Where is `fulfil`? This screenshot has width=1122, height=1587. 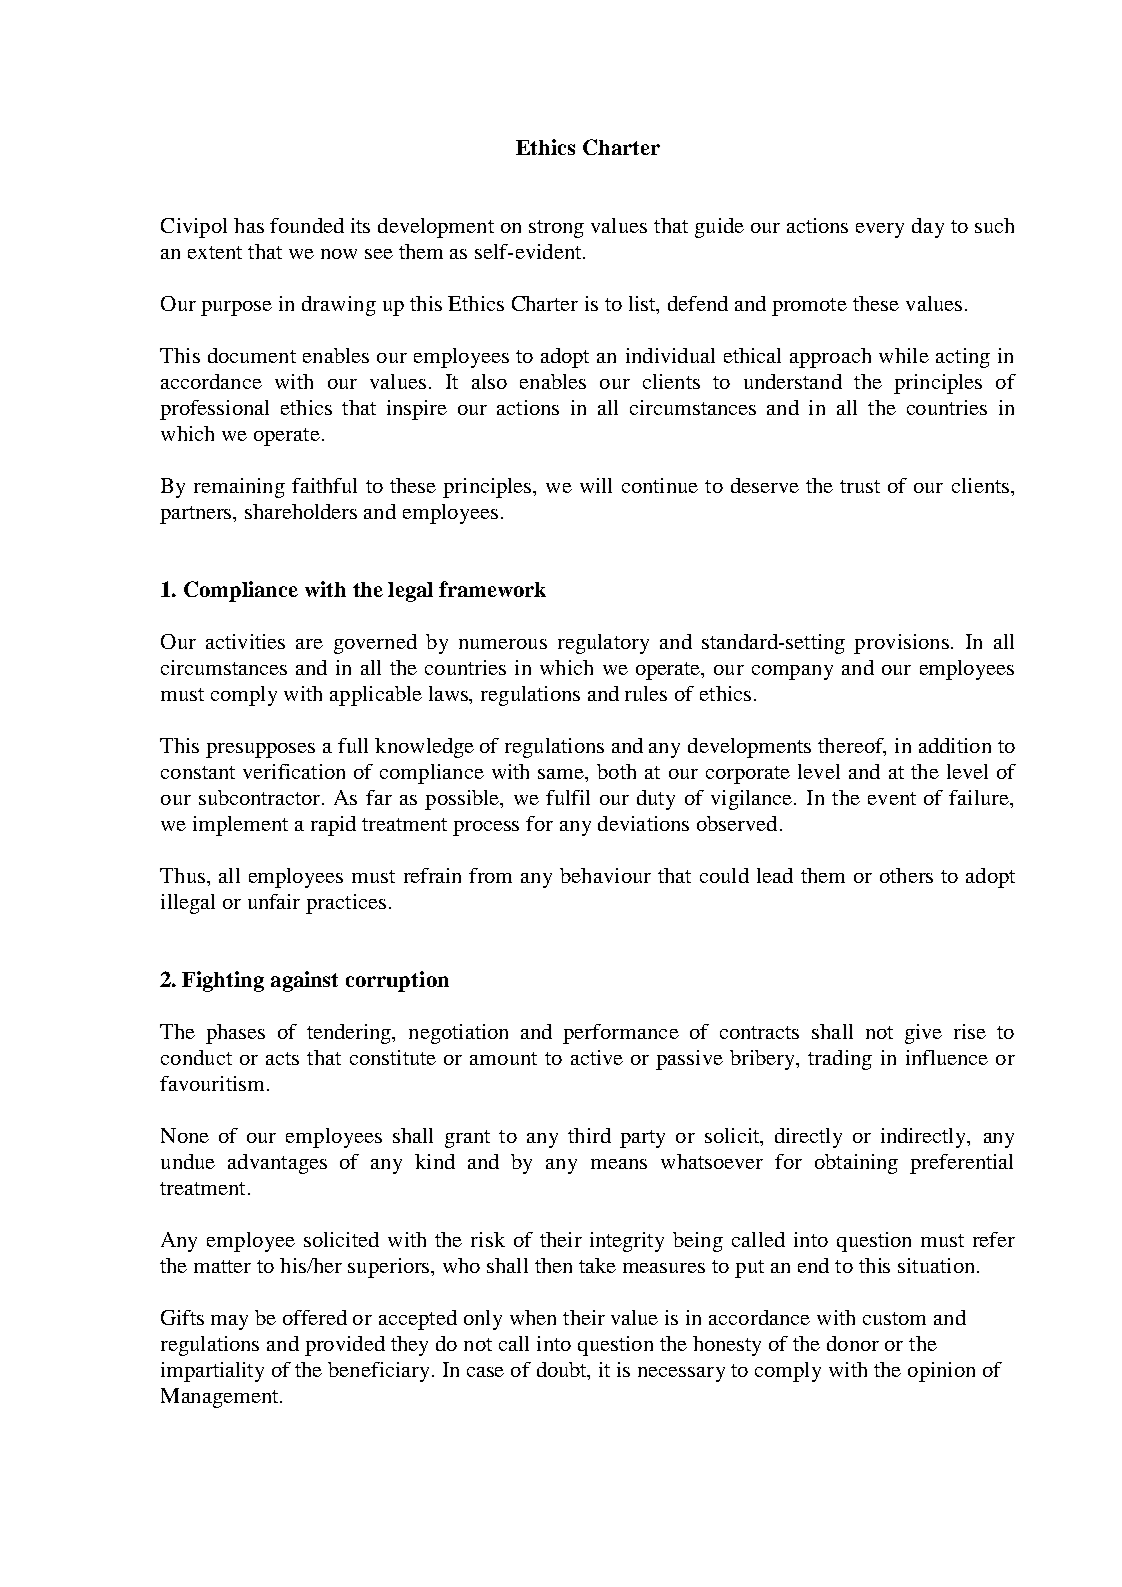 fulfil is located at coordinates (568, 797).
